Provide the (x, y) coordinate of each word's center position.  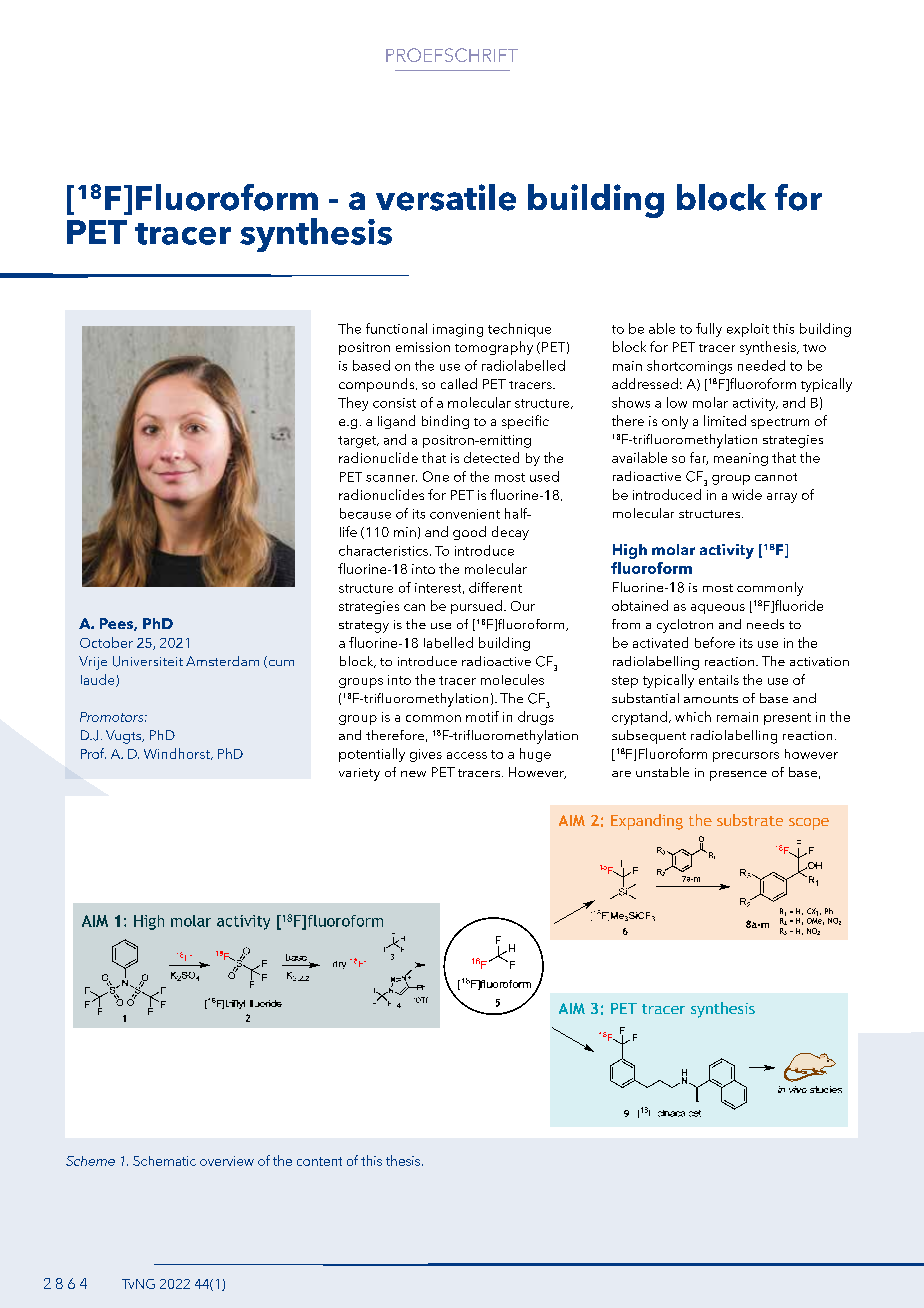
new (413, 774)
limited (725, 420)
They (353, 404)
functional (396, 328)
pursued (476, 607)
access (467, 755)
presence (738, 776)
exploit (748, 330)
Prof (93, 753)
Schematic (164, 1161)
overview (227, 1161)
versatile (446, 197)
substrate (750, 820)
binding (445, 422)
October (106, 642)
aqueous (718, 609)
